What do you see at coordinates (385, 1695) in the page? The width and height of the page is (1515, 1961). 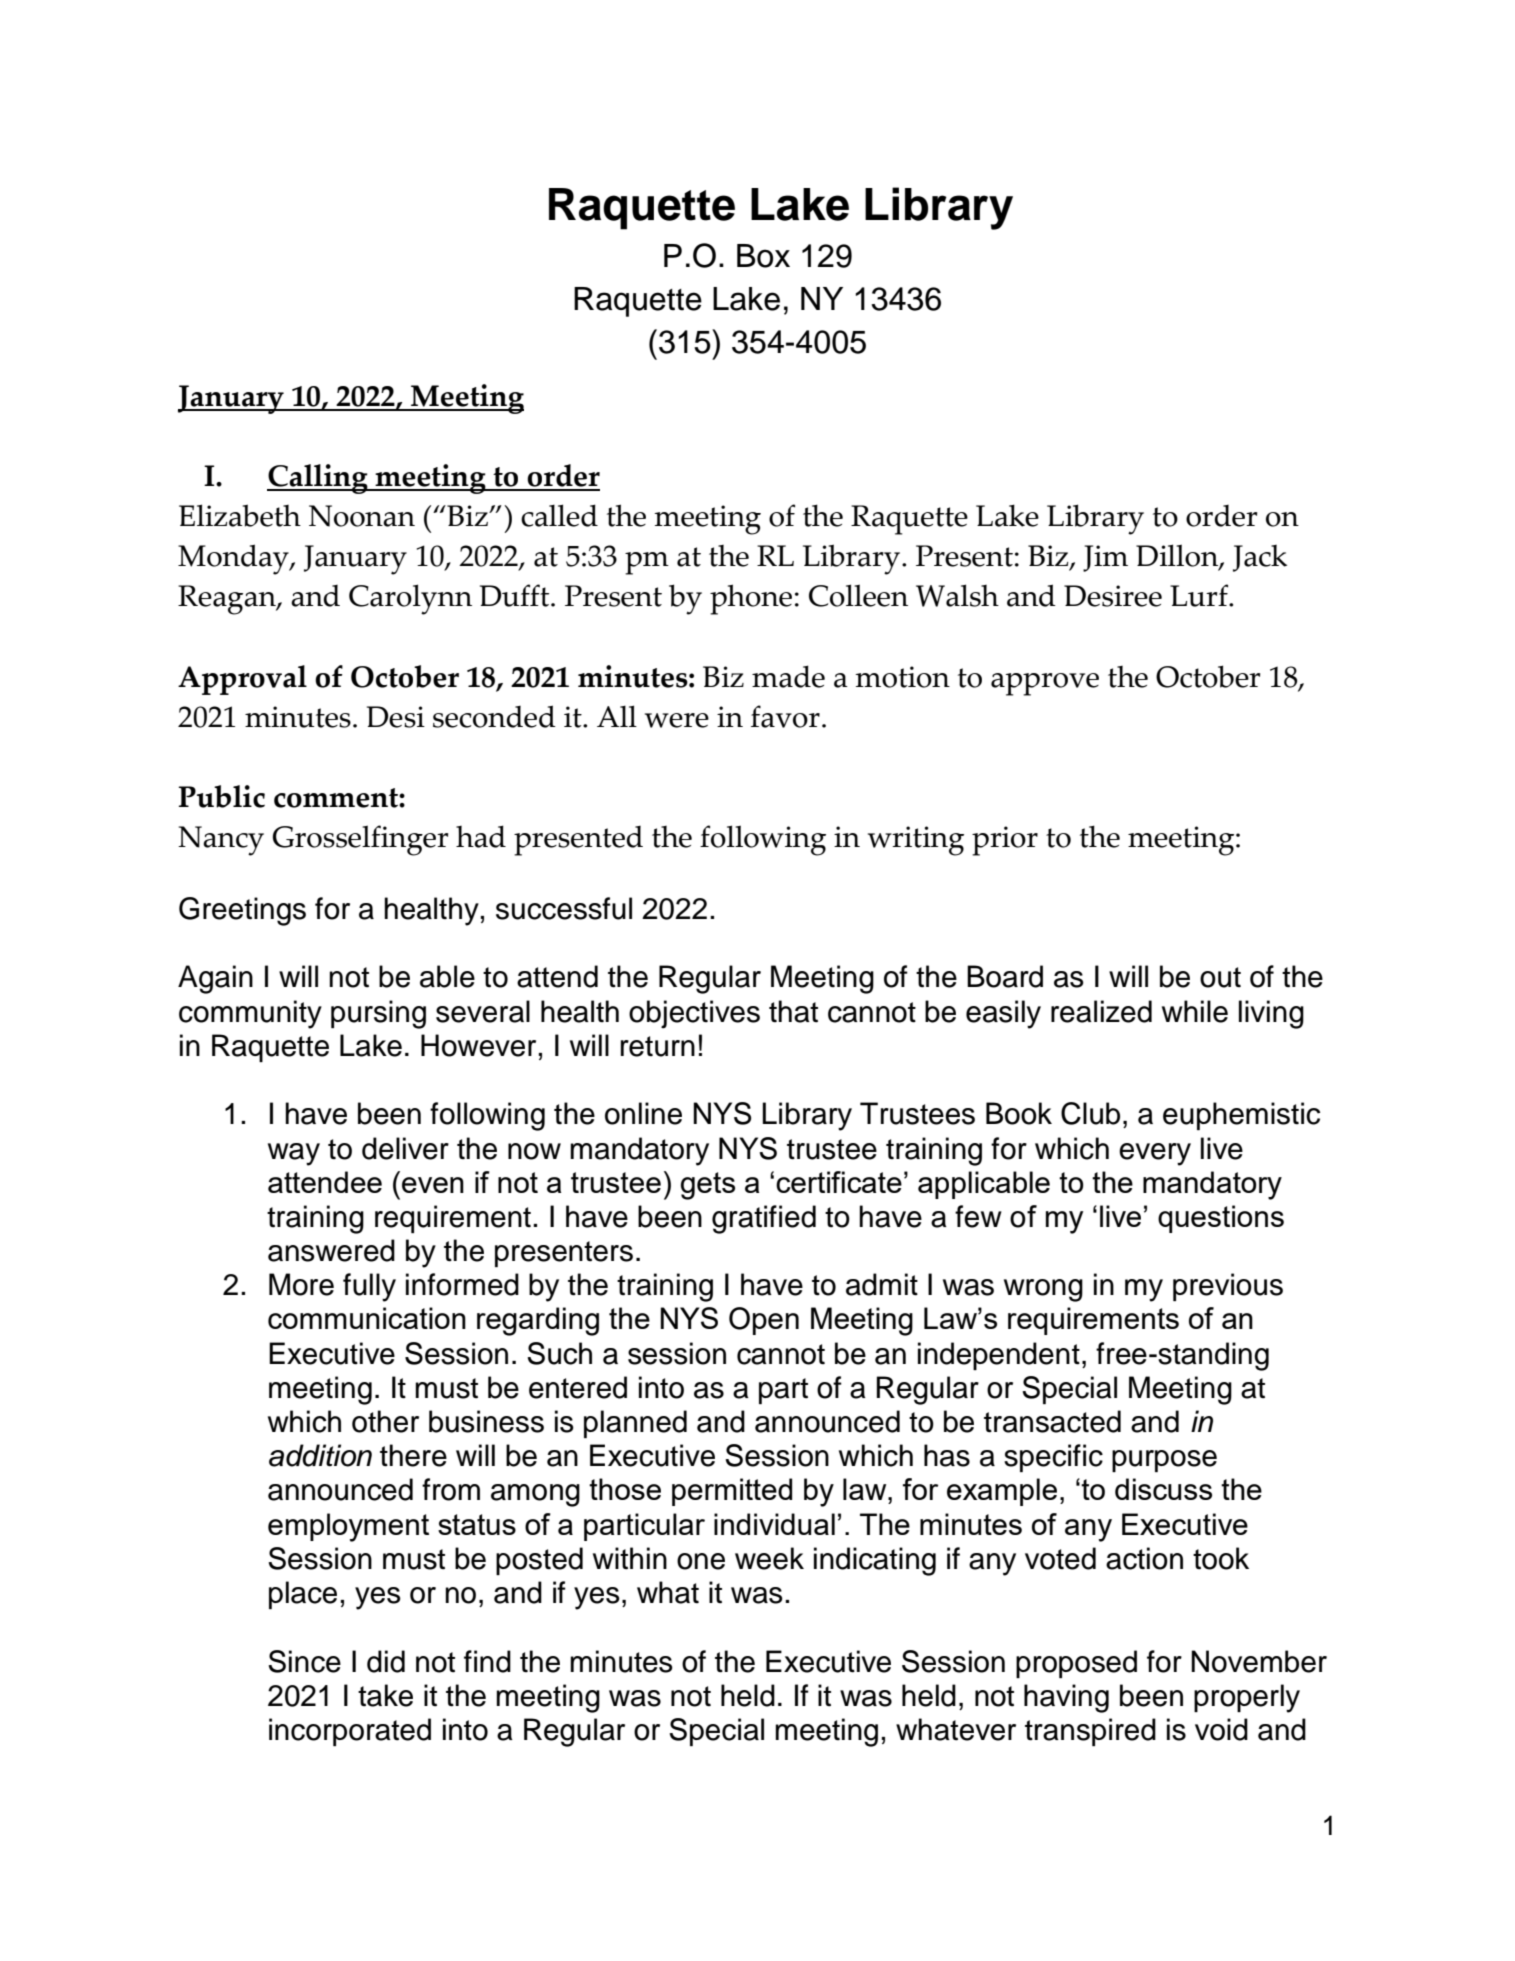 I see `take` at bounding box center [385, 1695].
